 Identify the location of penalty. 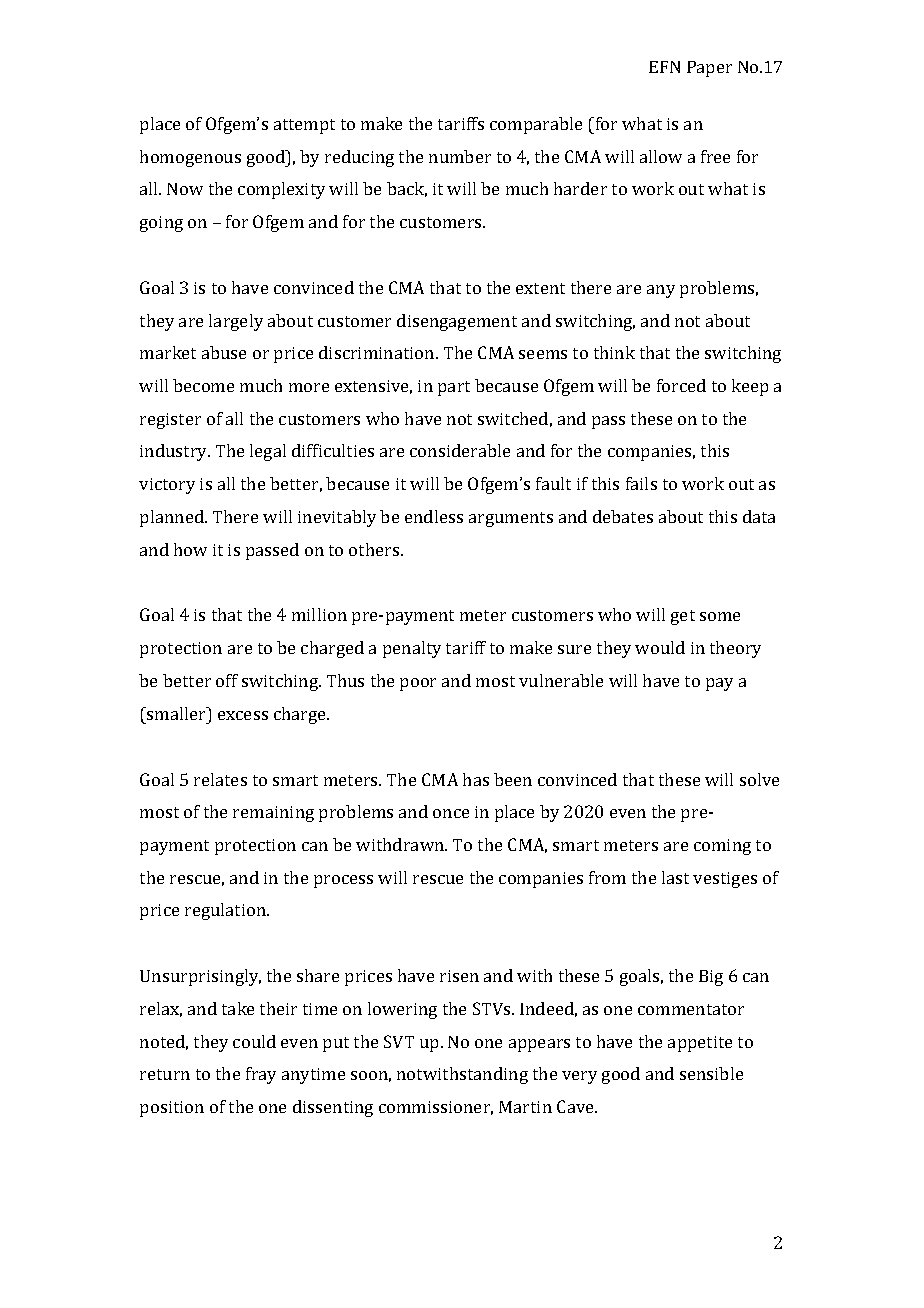
(412, 649).
